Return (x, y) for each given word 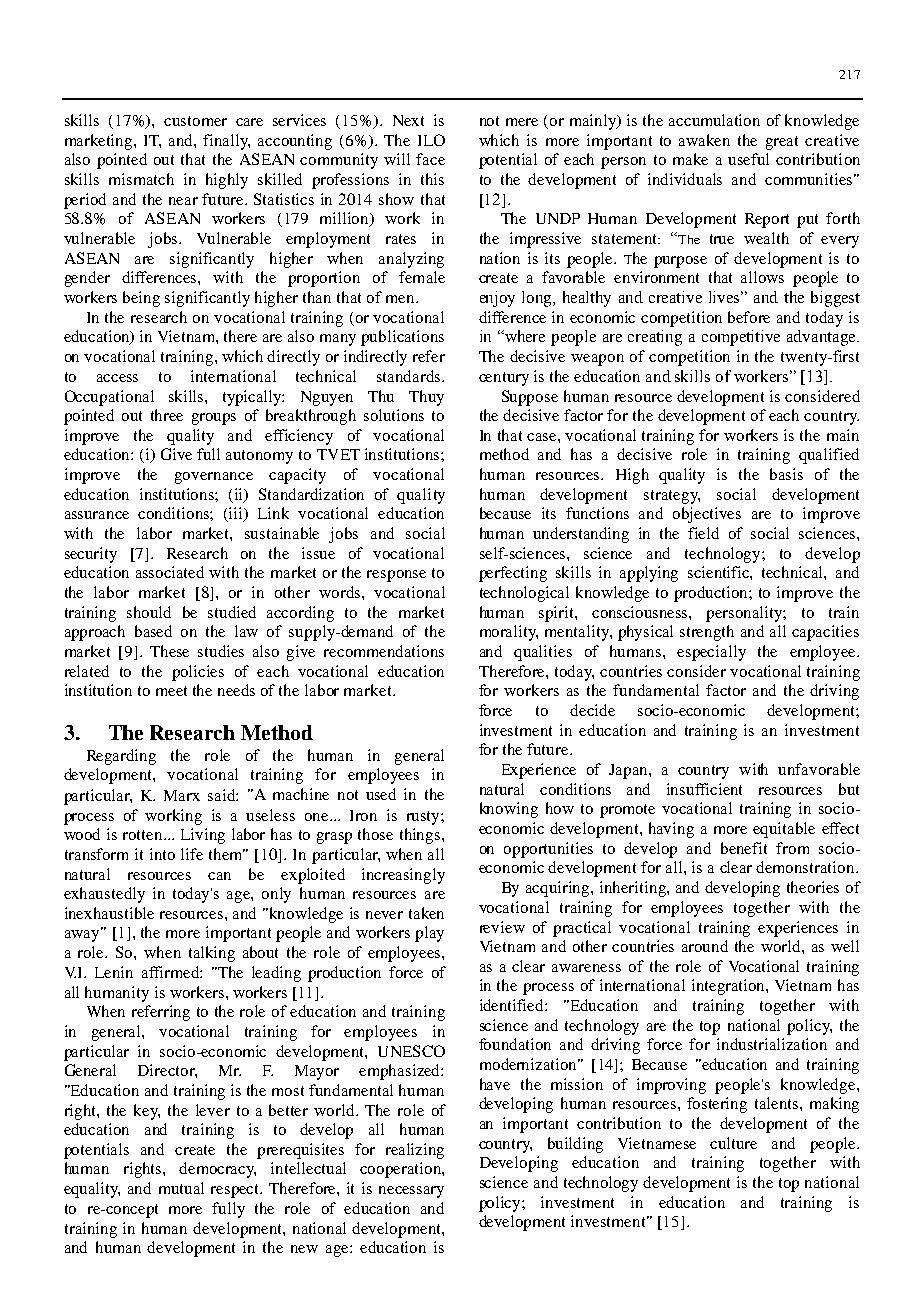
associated (170, 572)
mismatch (141, 179)
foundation (515, 1044)
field (703, 533)
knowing (509, 810)
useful (748, 159)
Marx (182, 795)
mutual (181, 1188)
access (117, 378)
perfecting (513, 574)
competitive (741, 338)
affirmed (172, 972)
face (430, 159)
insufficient (704, 789)
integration (729, 987)
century (504, 379)
